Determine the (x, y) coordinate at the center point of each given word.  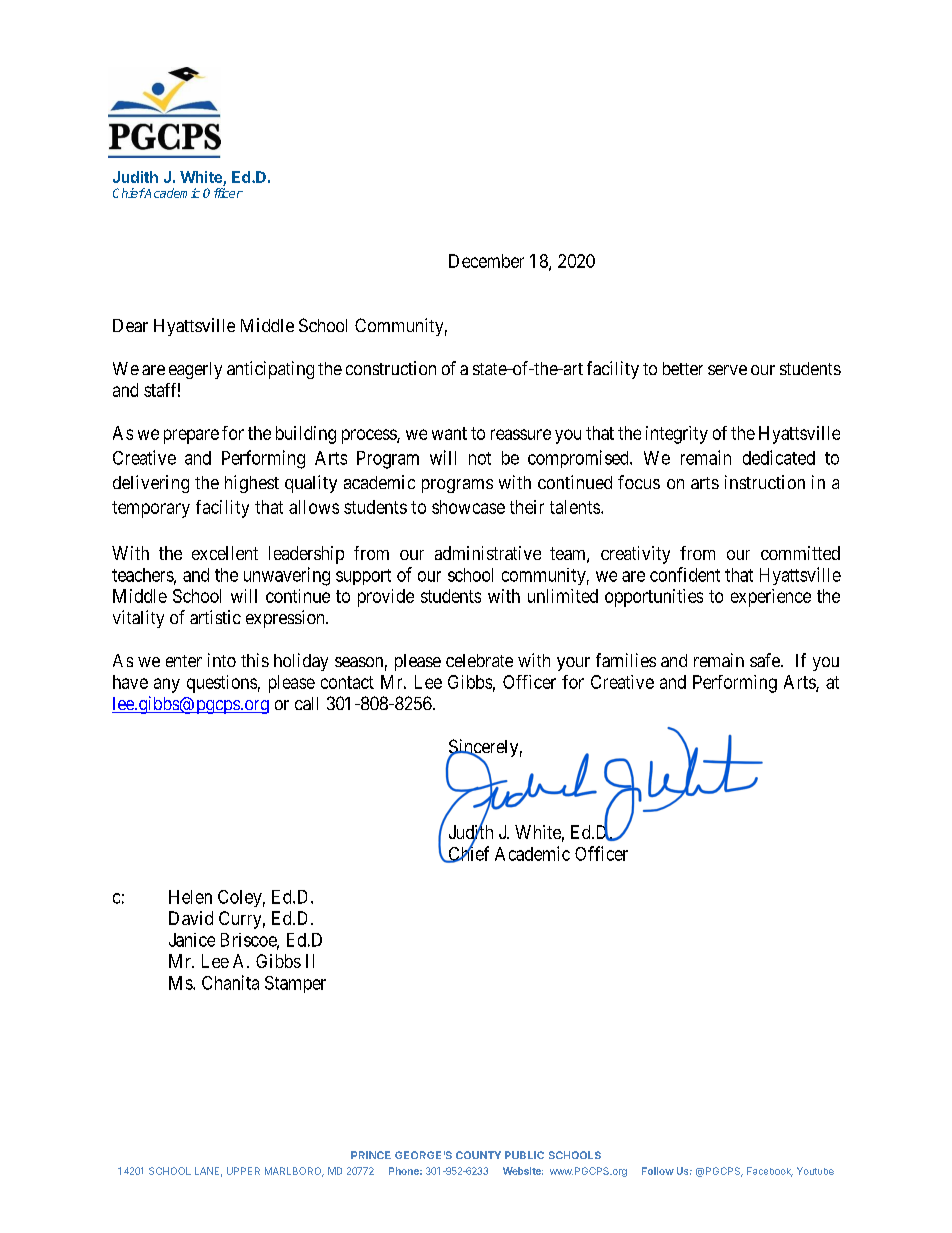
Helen (190, 897)
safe (766, 660)
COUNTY (478, 1155)
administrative (488, 553)
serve (727, 370)
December (486, 261)
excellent (225, 553)
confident (685, 574)
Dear (130, 325)
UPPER (243, 1171)
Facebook (770, 1172)
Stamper (295, 984)
